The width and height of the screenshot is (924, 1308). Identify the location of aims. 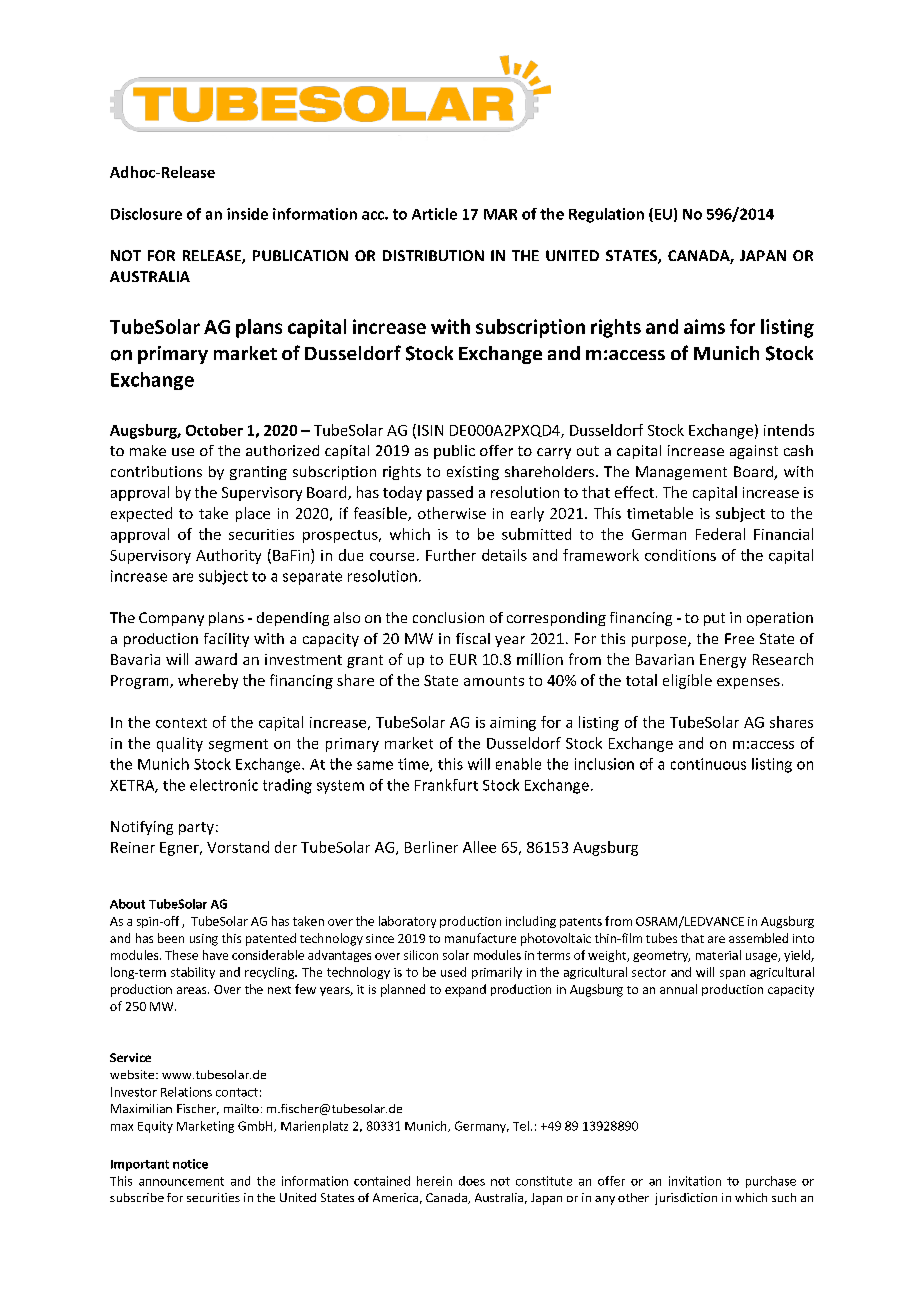
(704, 326).
